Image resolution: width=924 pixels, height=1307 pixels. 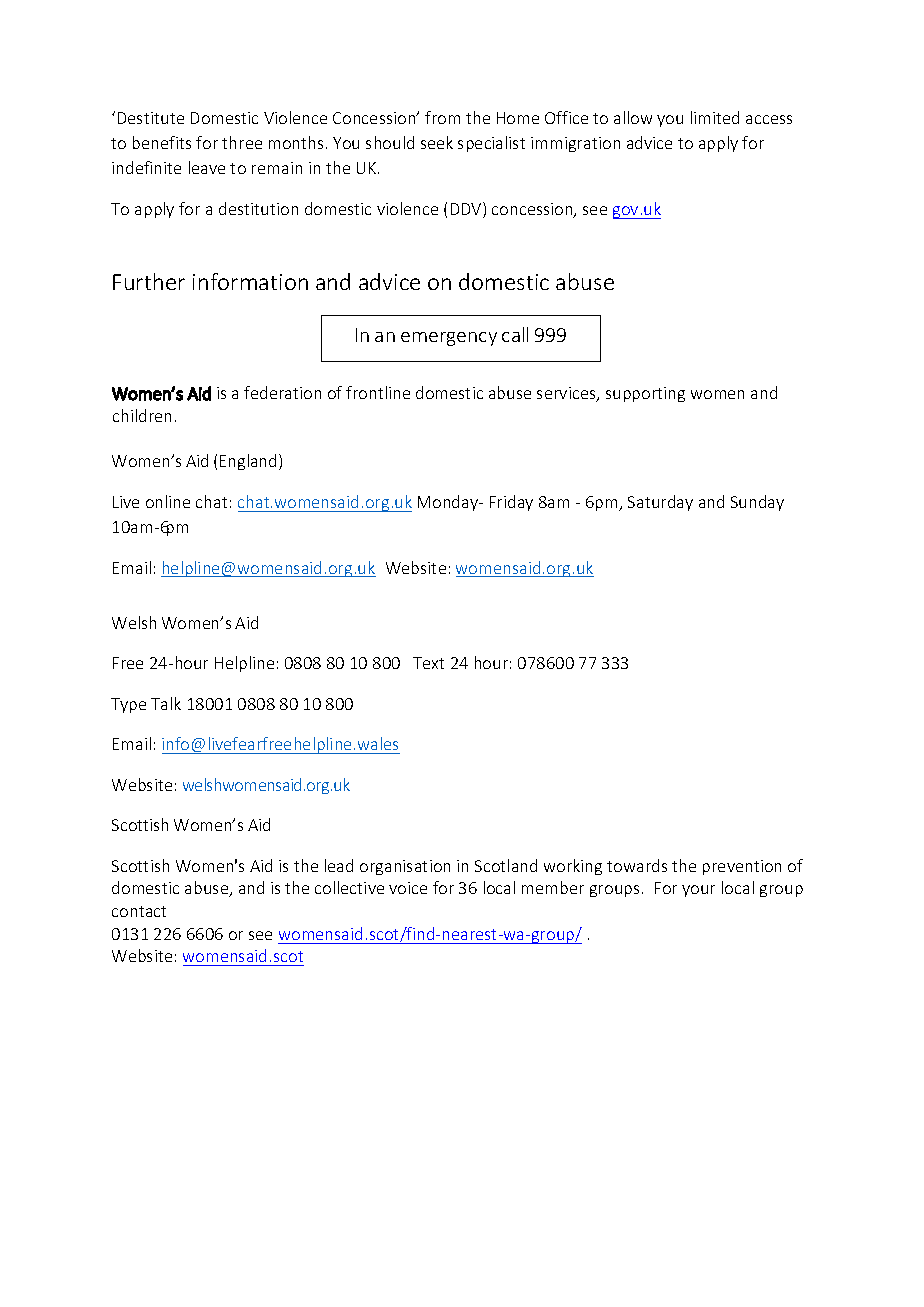 What do you see at coordinates (408, 888) in the screenshot?
I see `voice` at bounding box center [408, 888].
